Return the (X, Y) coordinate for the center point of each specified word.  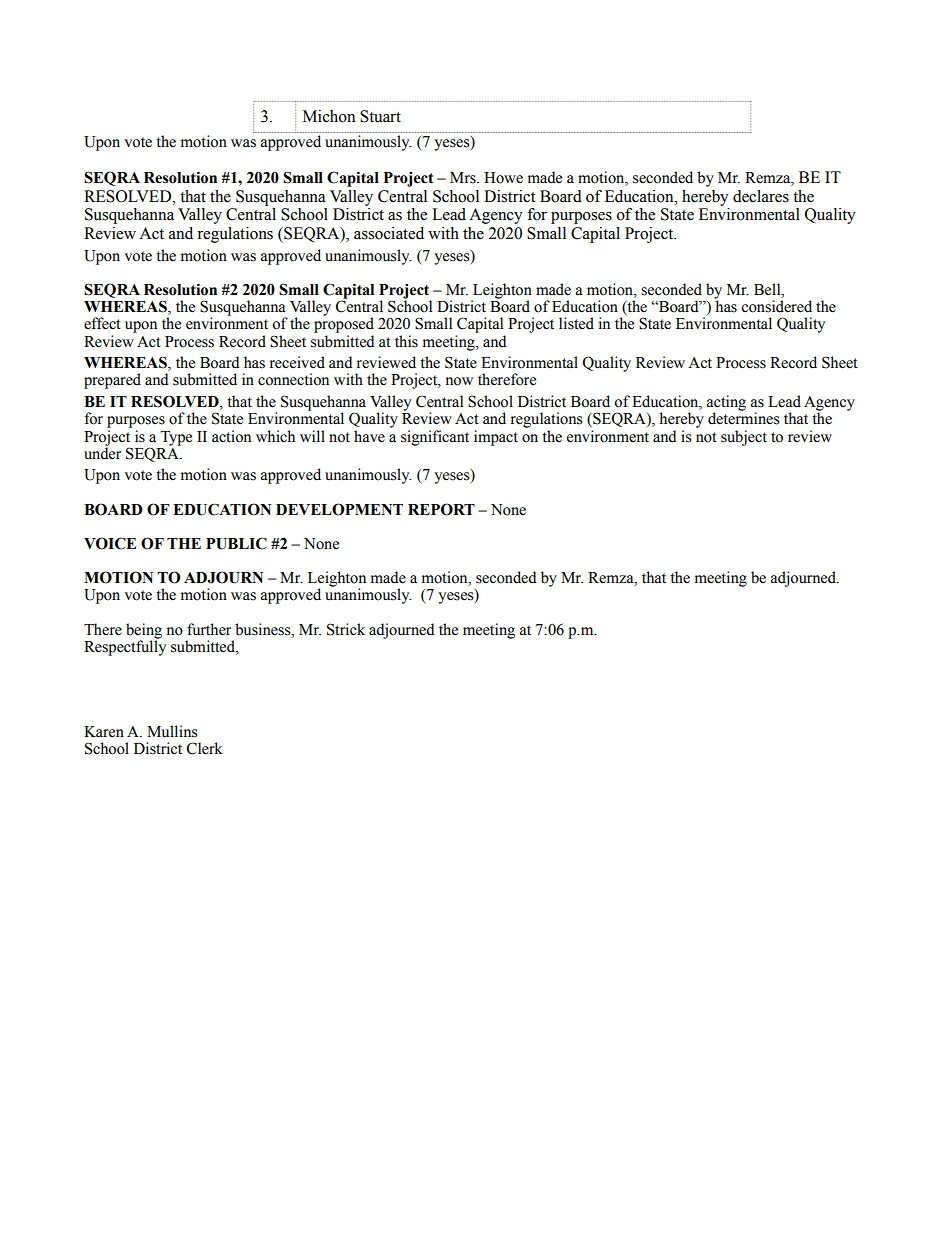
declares (761, 196)
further (209, 629)
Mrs (464, 178)
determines (743, 418)
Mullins (172, 731)
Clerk (205, 748)
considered (776, 306)
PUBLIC (236, 543)
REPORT (441, 509)
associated (389, 233)
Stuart (380, 116)
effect (102, 323)
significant (435, 438)
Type (176, 438)
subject (744, 438)
